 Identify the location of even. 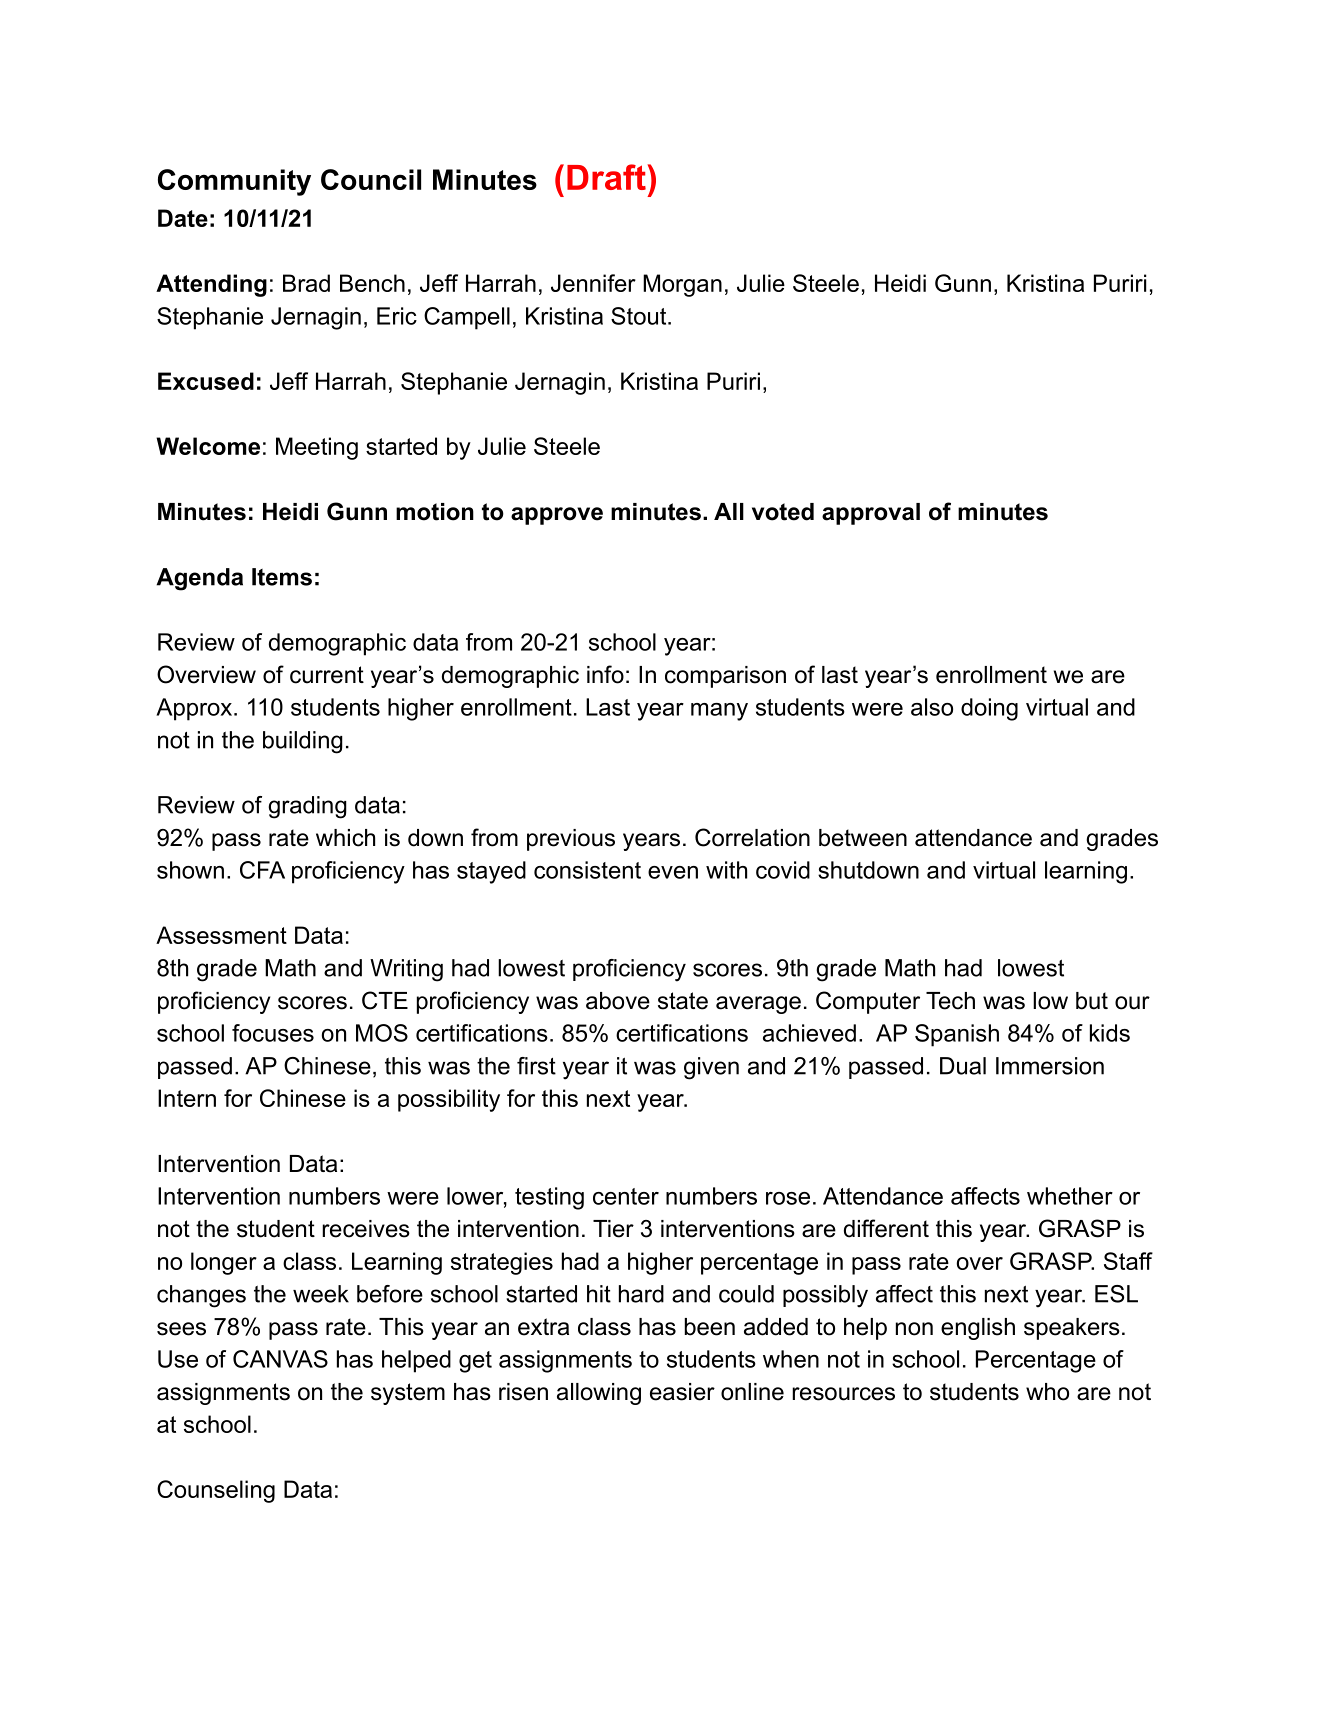
(673, 872).
